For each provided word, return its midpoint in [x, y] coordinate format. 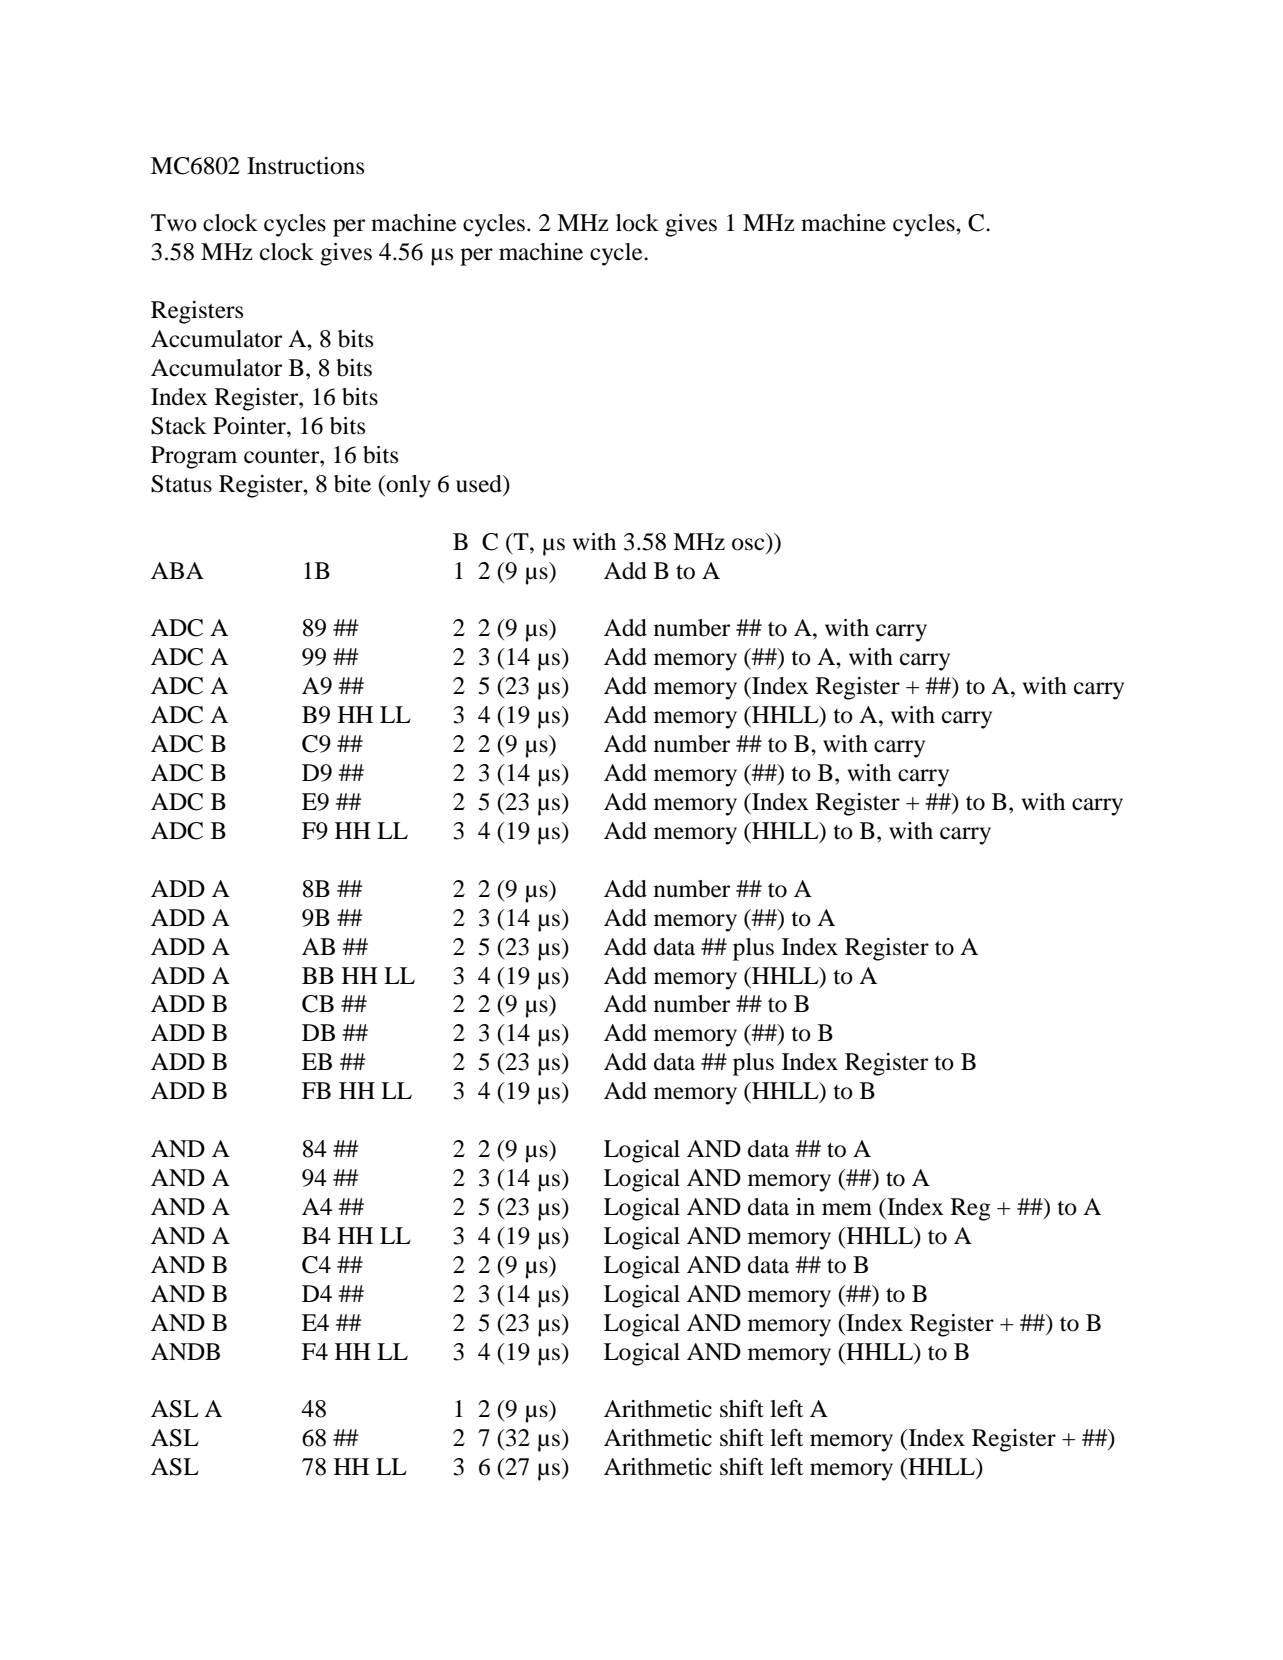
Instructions [305, 166]
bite [352, 484]
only [407, 486]
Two [174, 223]
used [480, 484]
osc [748, 544]
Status [181, 484]
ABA [177, 570]
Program [194, 457]
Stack [179, 426]
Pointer [250, 426]
